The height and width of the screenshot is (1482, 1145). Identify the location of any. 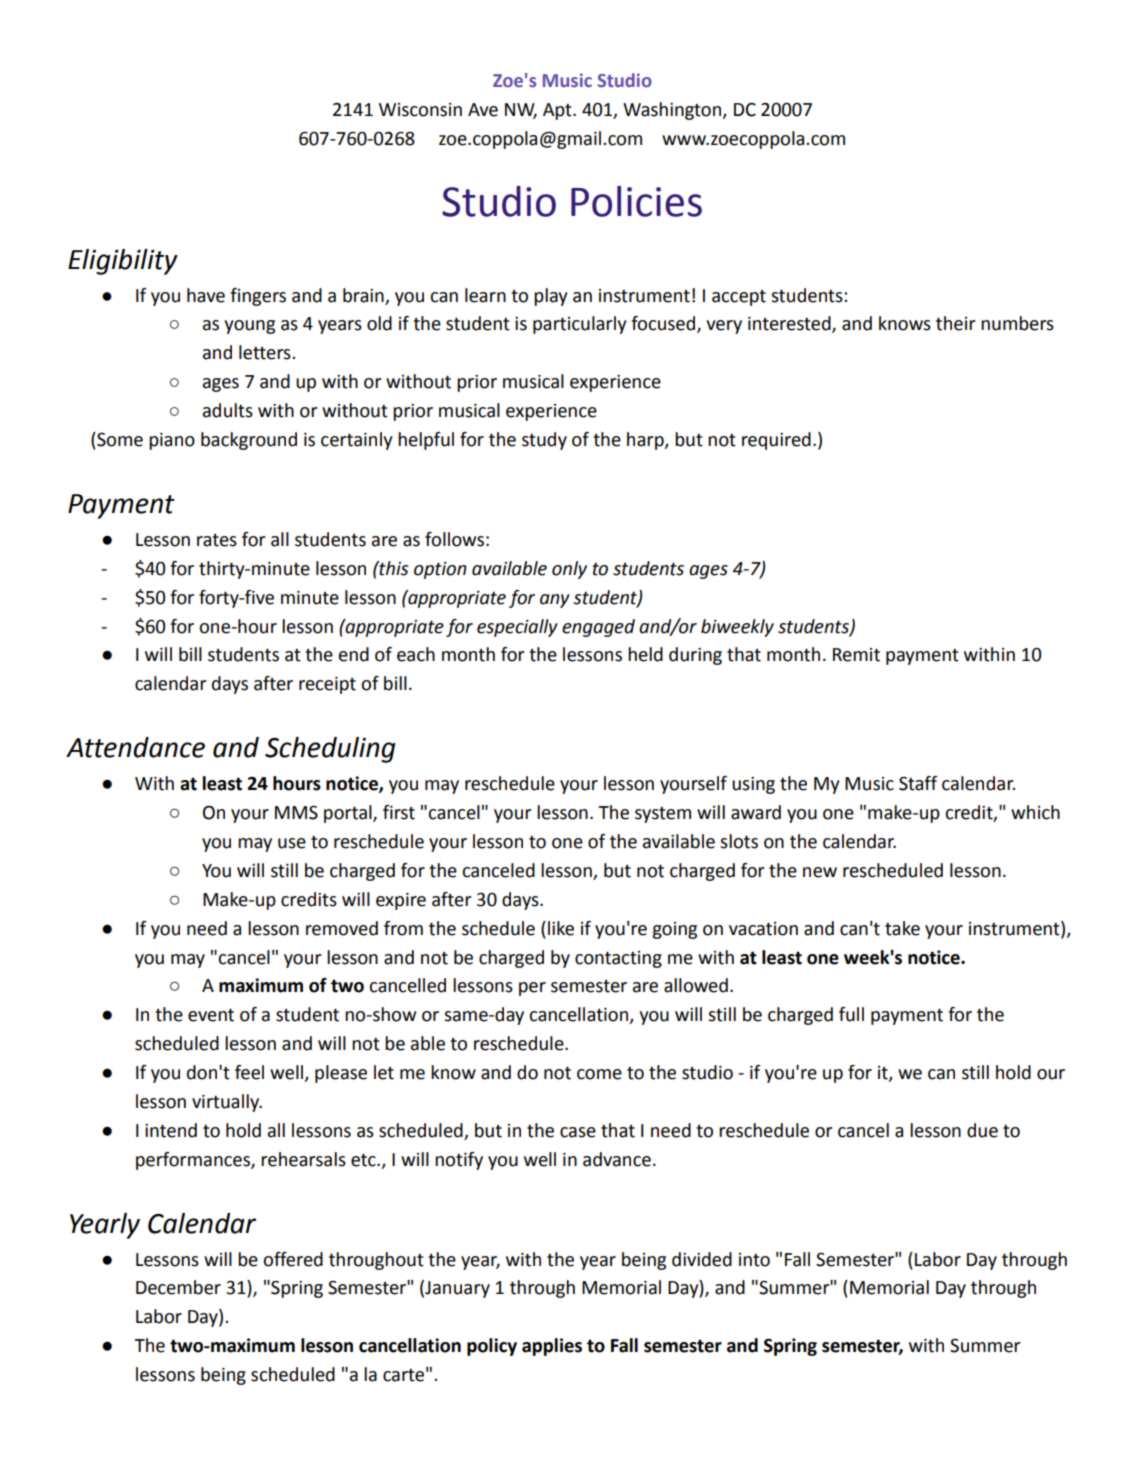
(555, 601).
